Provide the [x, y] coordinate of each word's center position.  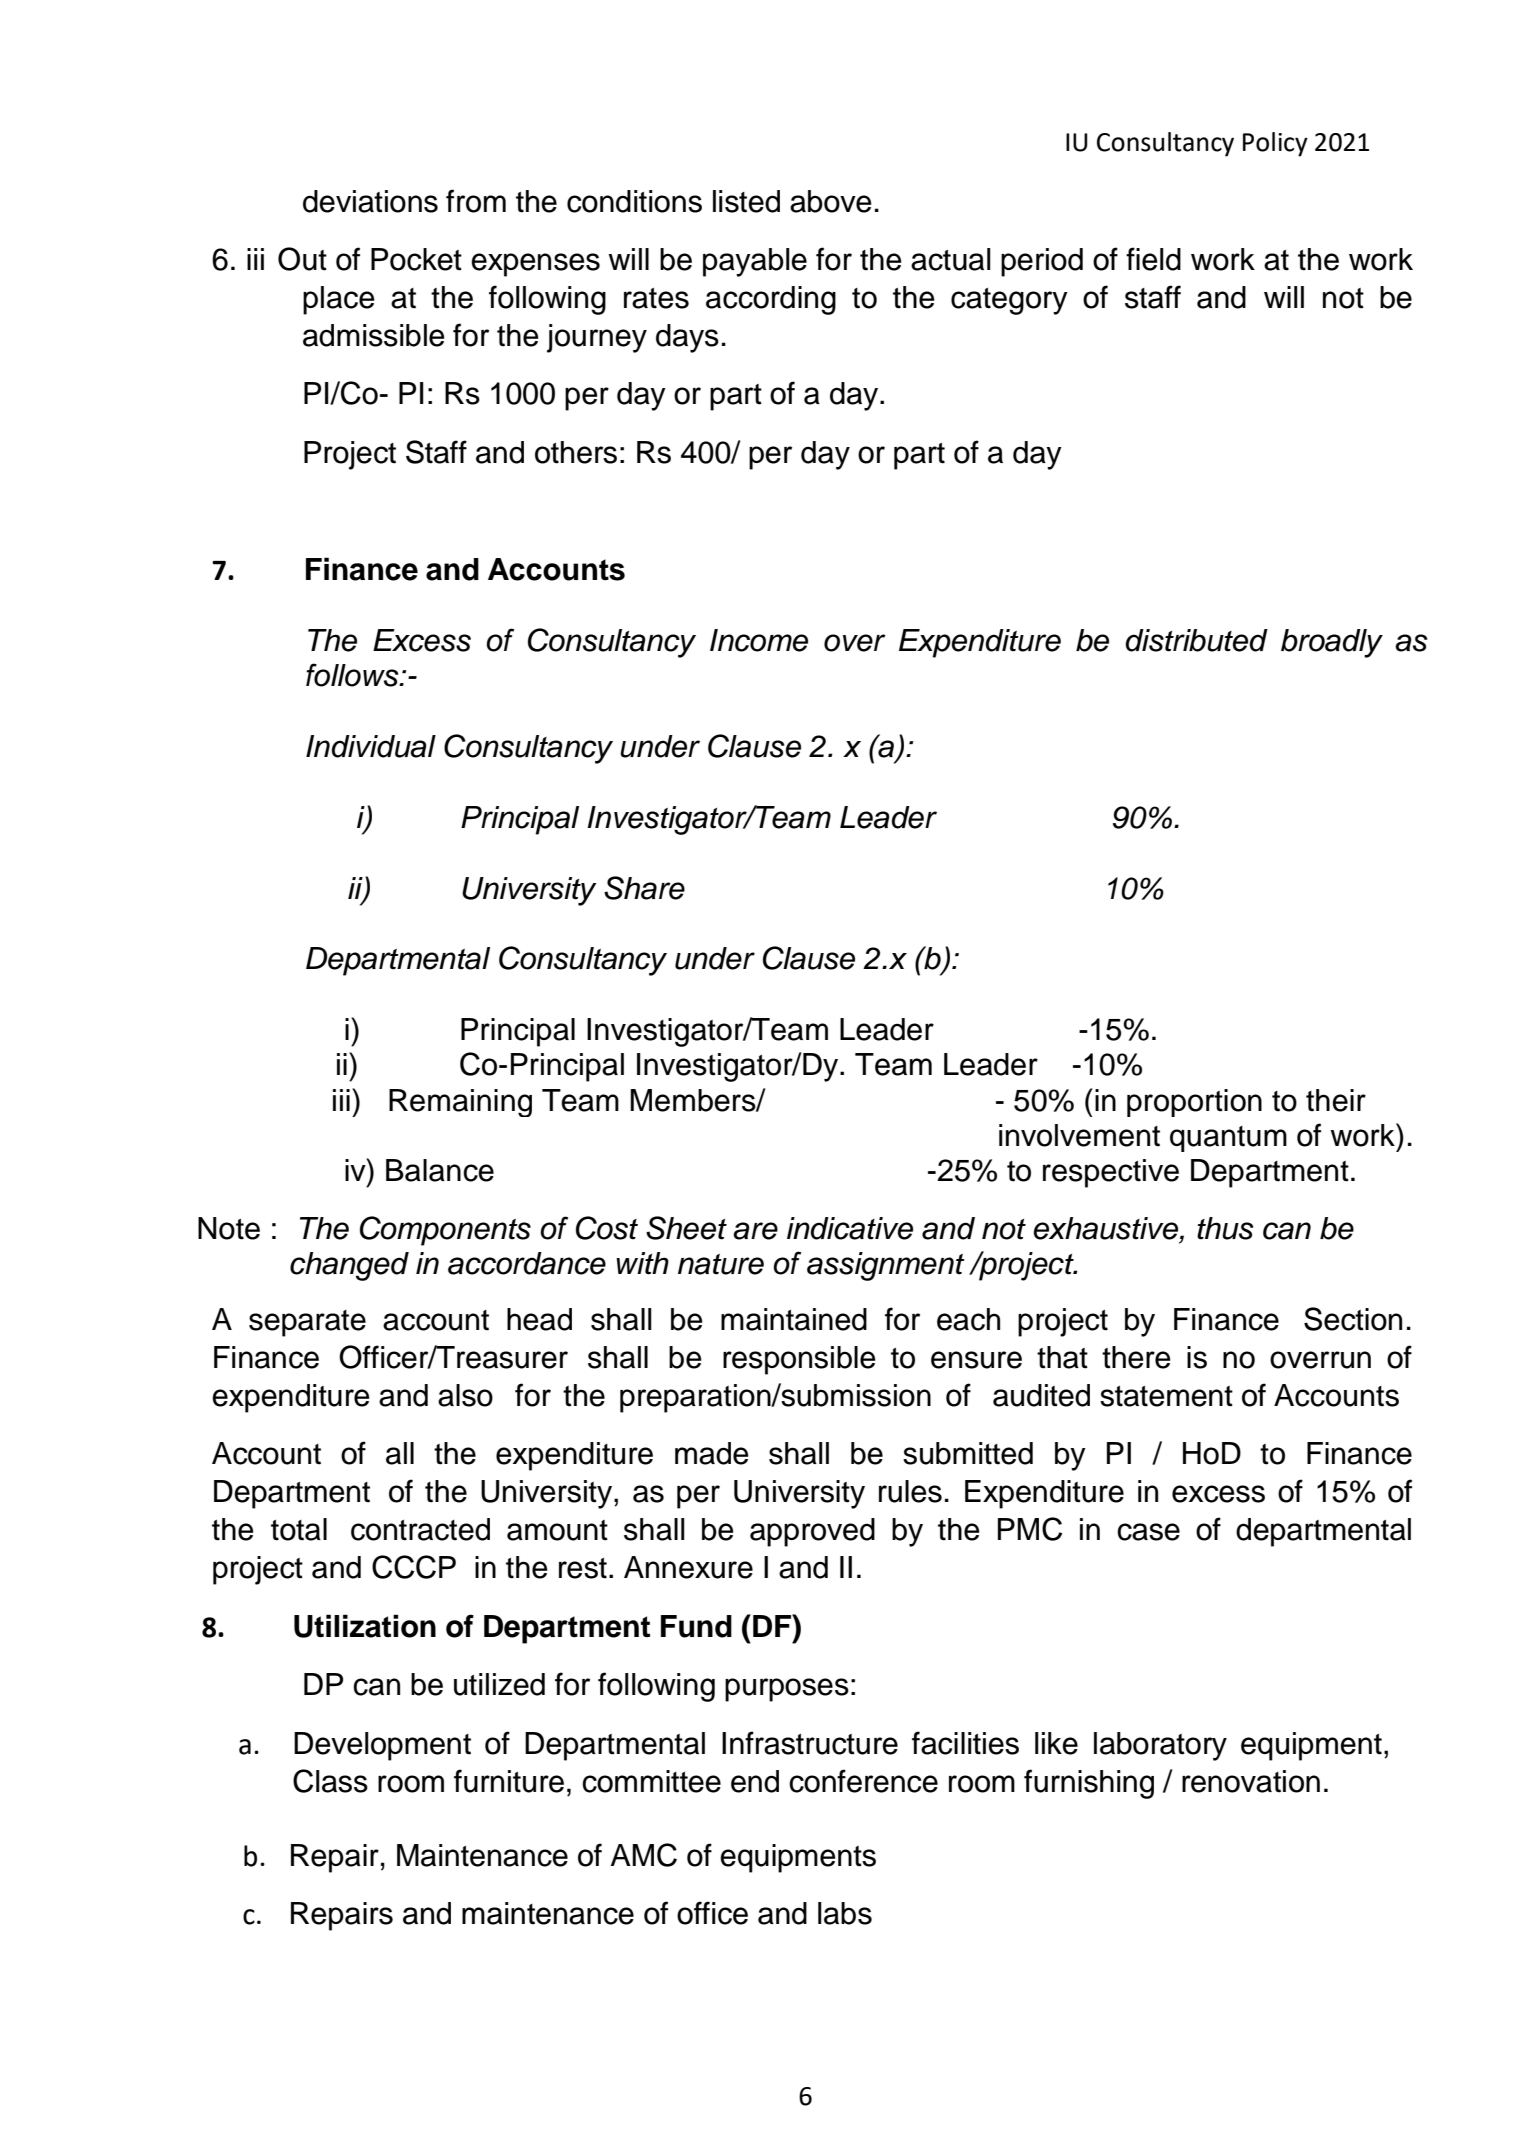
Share [644, 888]
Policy [1275, 144]
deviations [370, 201]
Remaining [460, 1103]
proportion [1194, 1103]
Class [330, 1781]
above [831, 201]
